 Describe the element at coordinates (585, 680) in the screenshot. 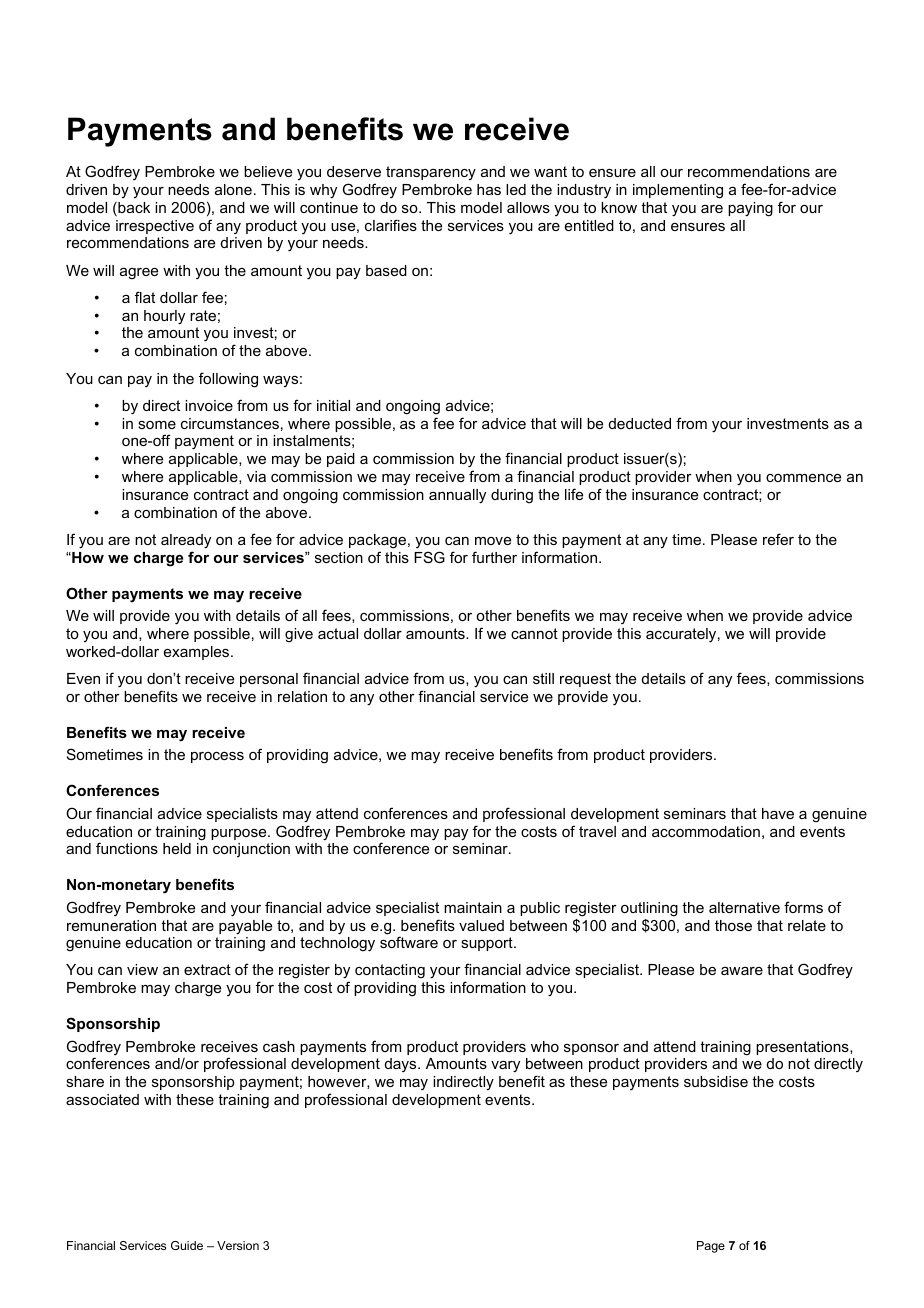

I see `request` at that location.
